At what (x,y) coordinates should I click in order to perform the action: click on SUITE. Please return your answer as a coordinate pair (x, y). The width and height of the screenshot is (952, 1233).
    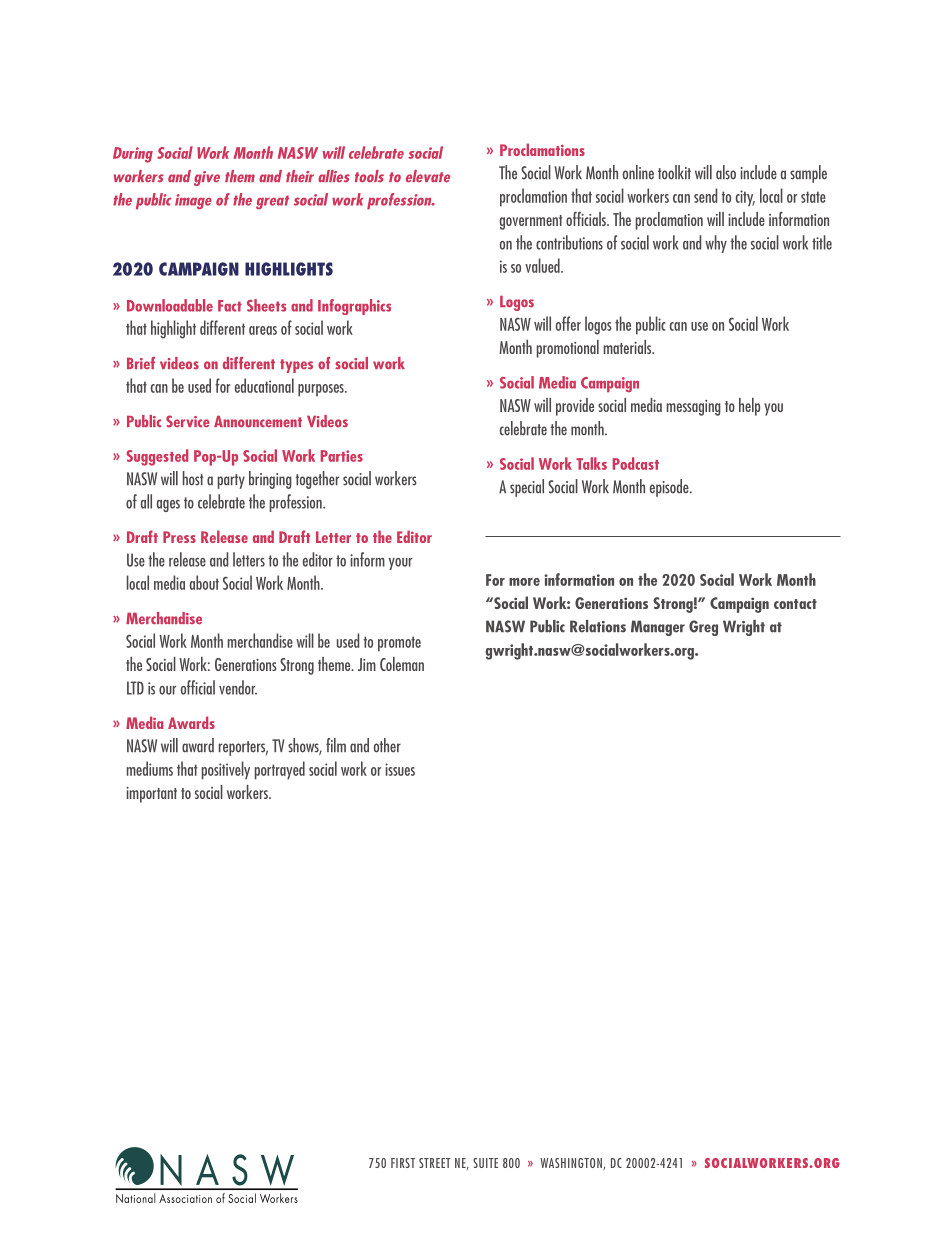
    Looking at the image, I should click on (485, 1163).
